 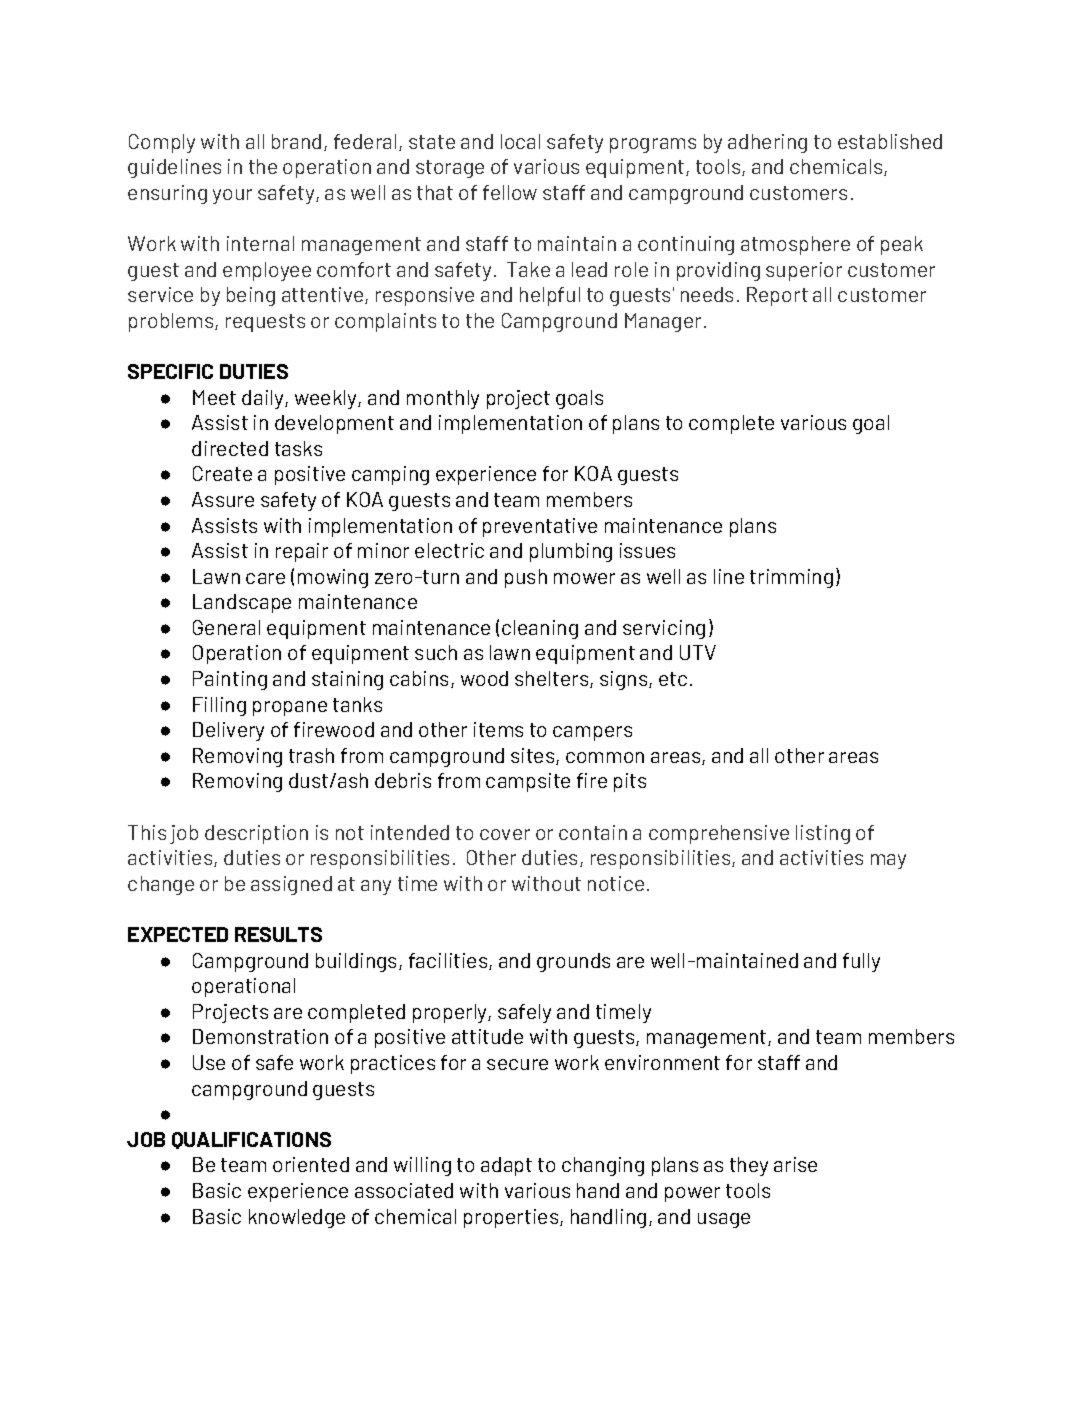 What do you see at coordinates (795, 1164) in the document?
I see `arise` at bounding box center [795, 1164].
